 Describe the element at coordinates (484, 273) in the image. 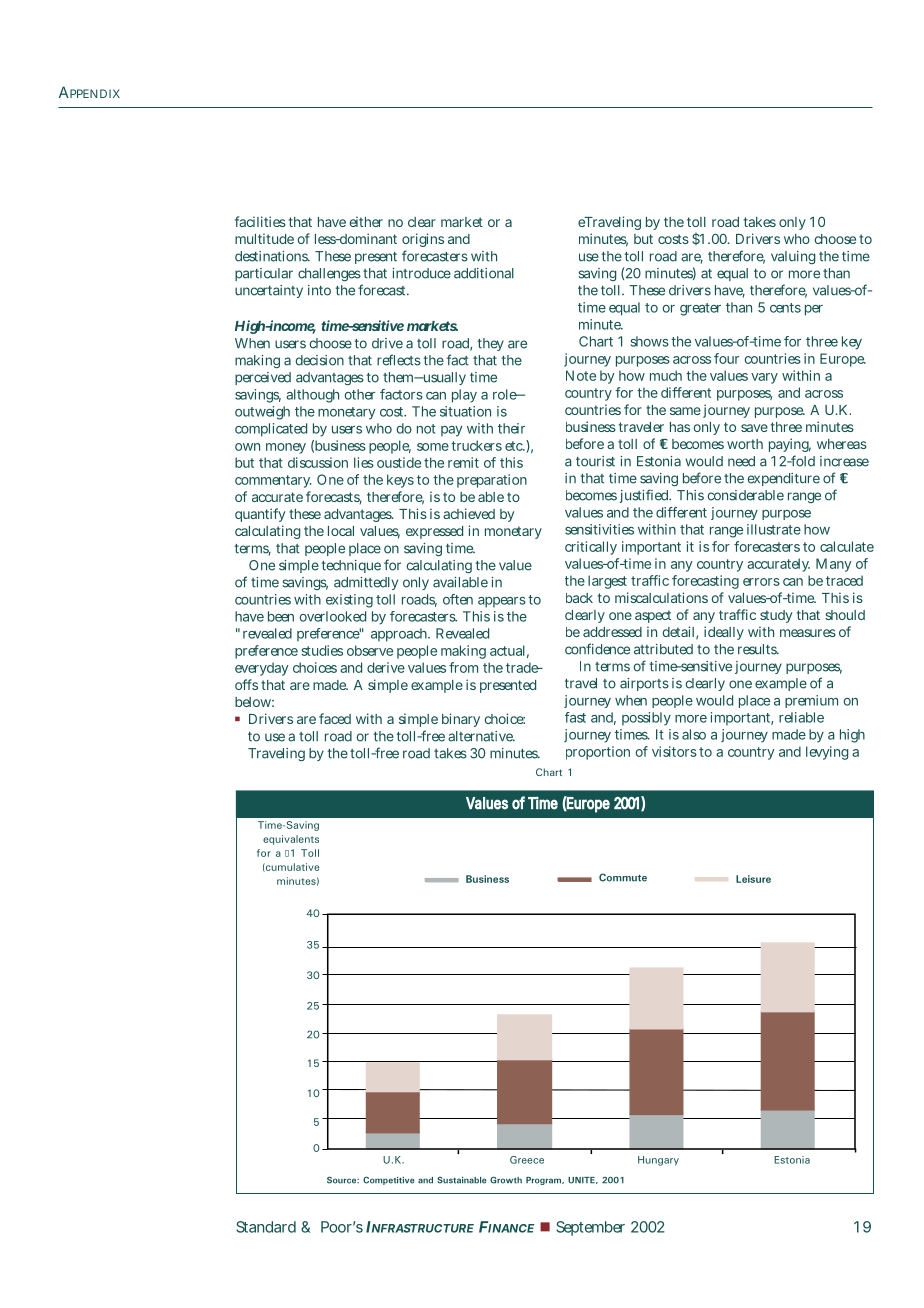

I see `additional` at that location.
